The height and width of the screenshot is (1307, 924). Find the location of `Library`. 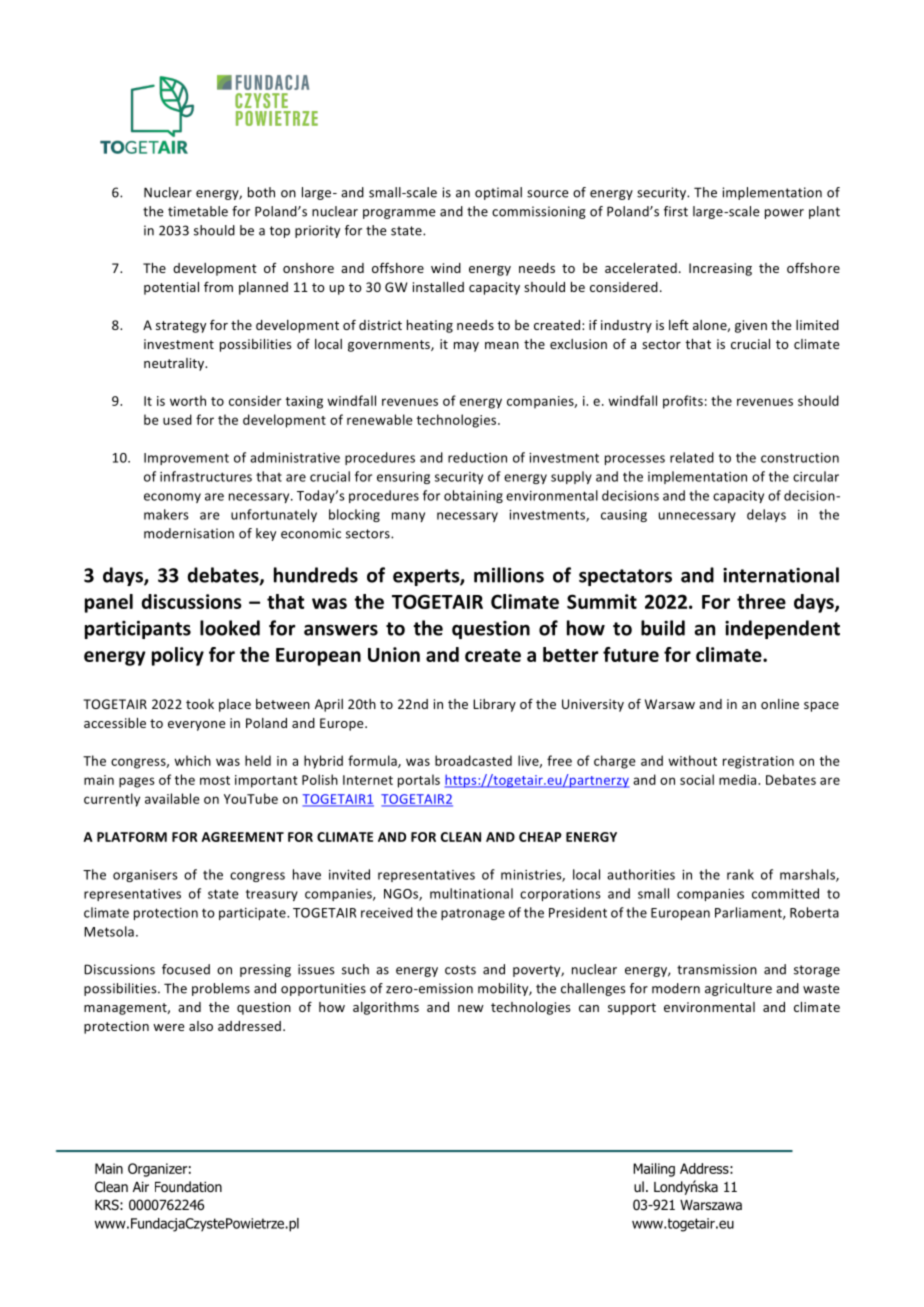

Library is located at coordinates (494, 705).
